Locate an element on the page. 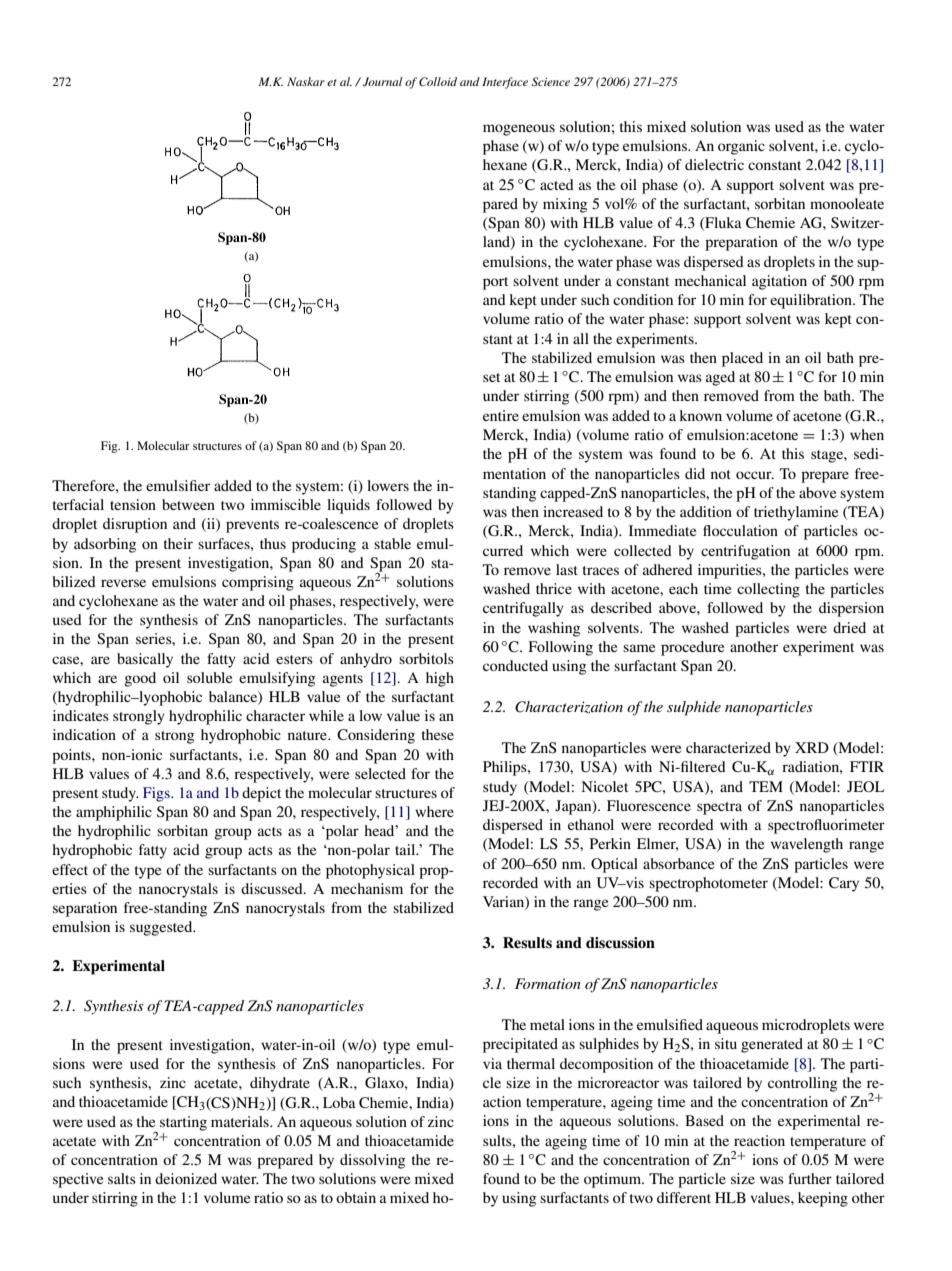 This image has width=952, height=1271. entire is located at coordinates (501, 415).
